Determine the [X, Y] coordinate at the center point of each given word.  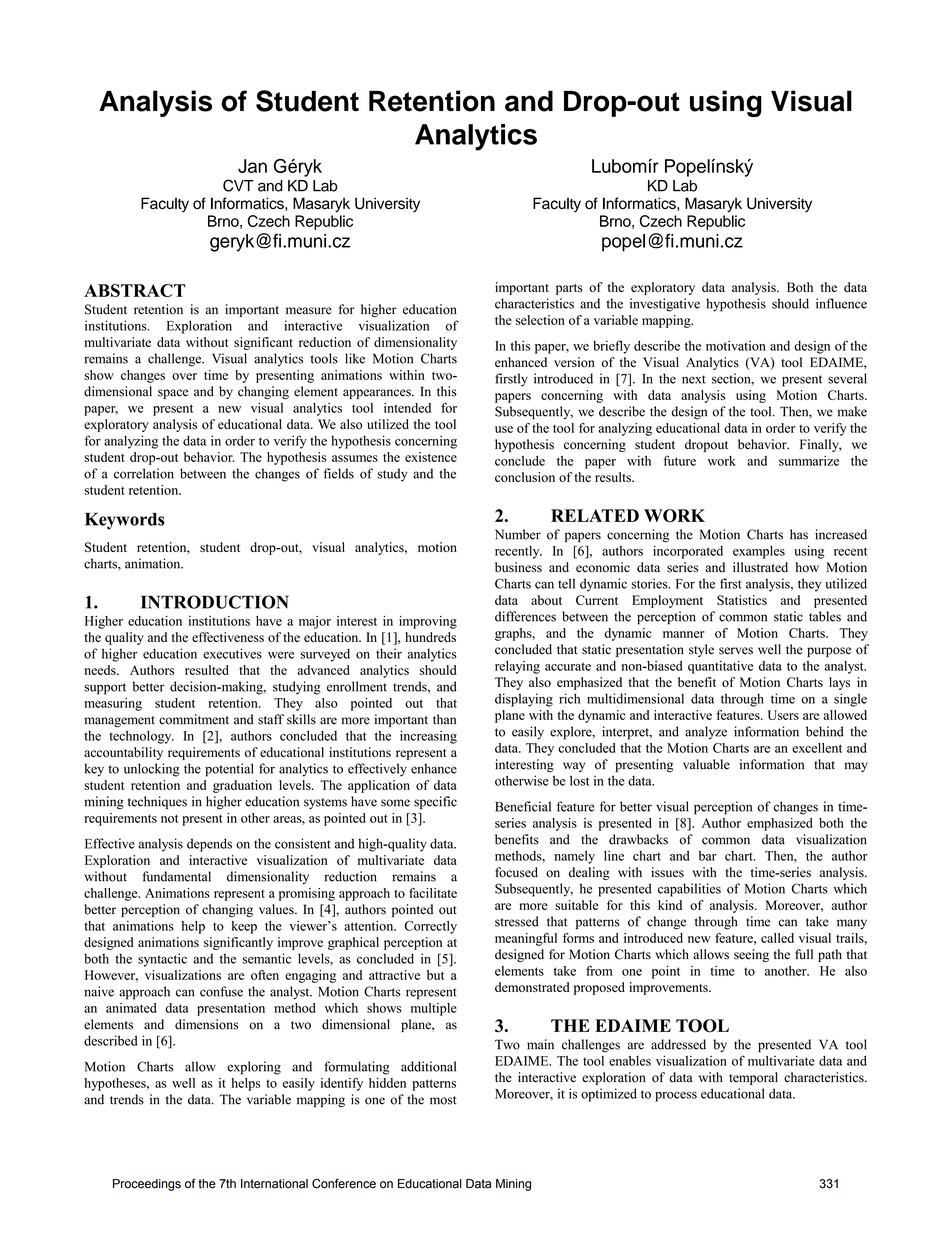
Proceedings [147, 1185]
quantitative [720, 667]
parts [569, 289]
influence [841, 303]
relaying [517, 667]
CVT [238, 185]
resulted [207, 670]
